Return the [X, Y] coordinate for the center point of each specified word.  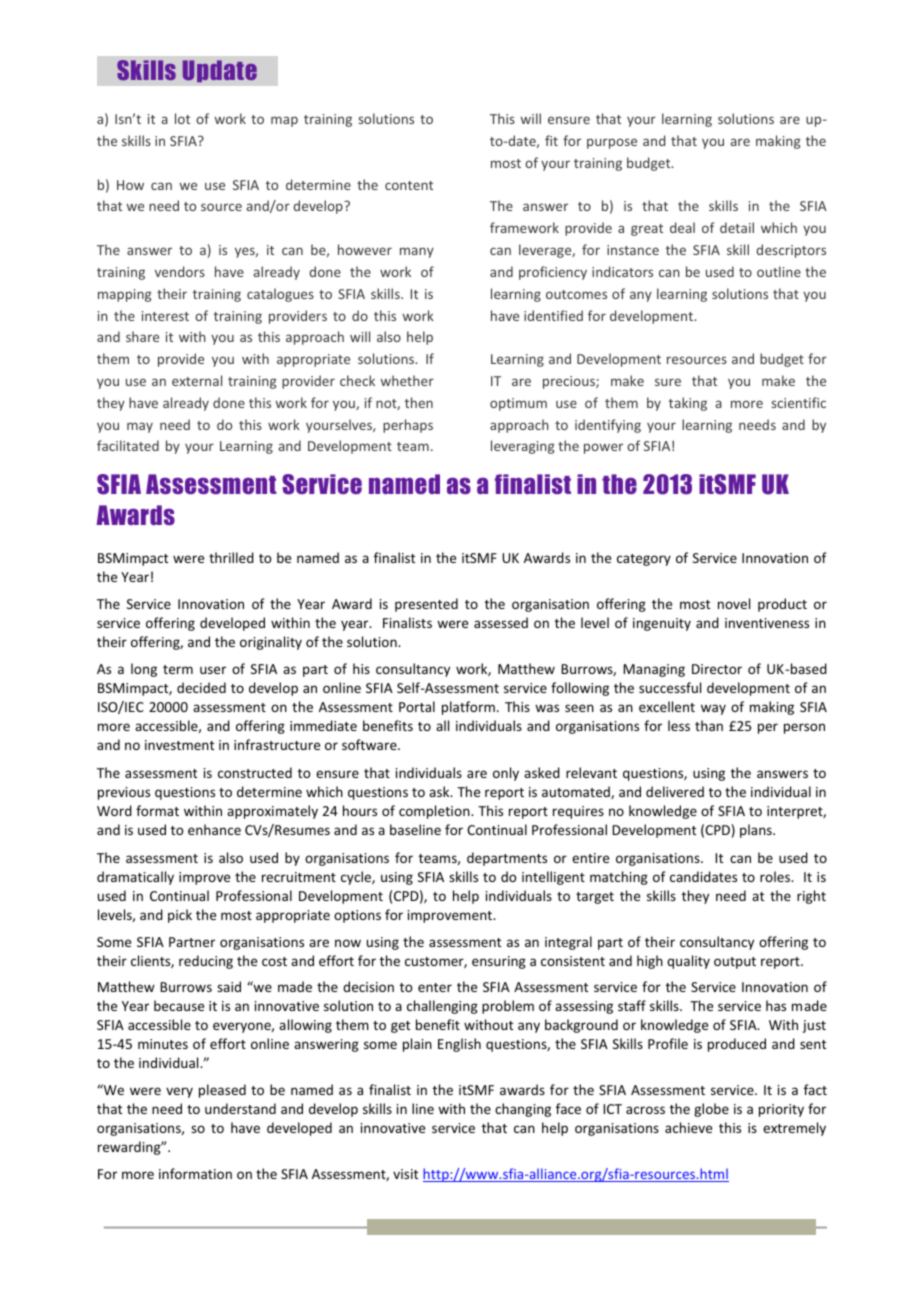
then [419, 402]
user [213, 670]
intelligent [553, 878]
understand [240, 1108]
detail [737, 227]
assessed [501, 622]
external [197, 380]
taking [688, 404]
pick [180, 916]
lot [182, 118]
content [409, 185]
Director [717, 669]
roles [776, 876]
